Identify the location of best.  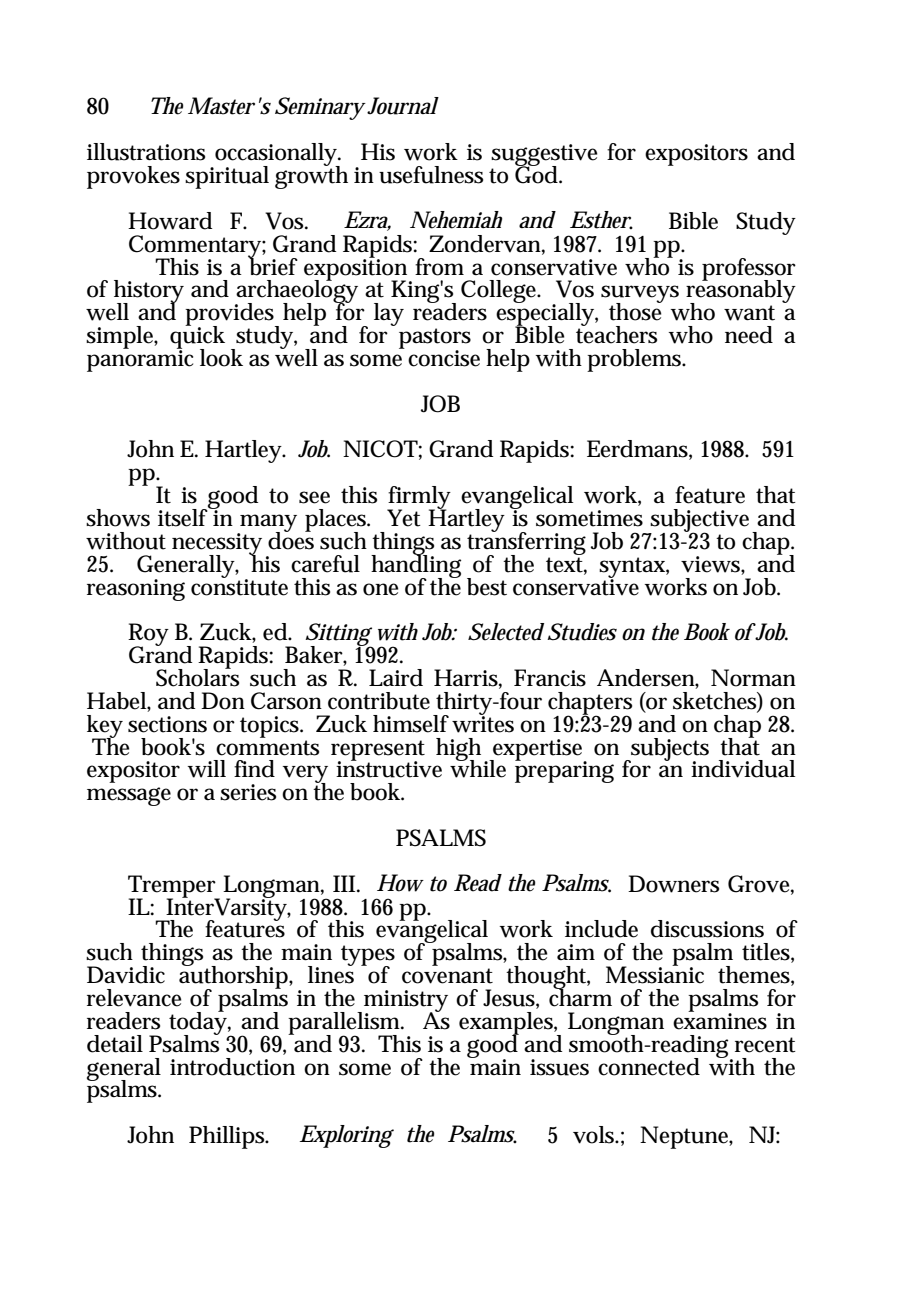
(487, 587).
